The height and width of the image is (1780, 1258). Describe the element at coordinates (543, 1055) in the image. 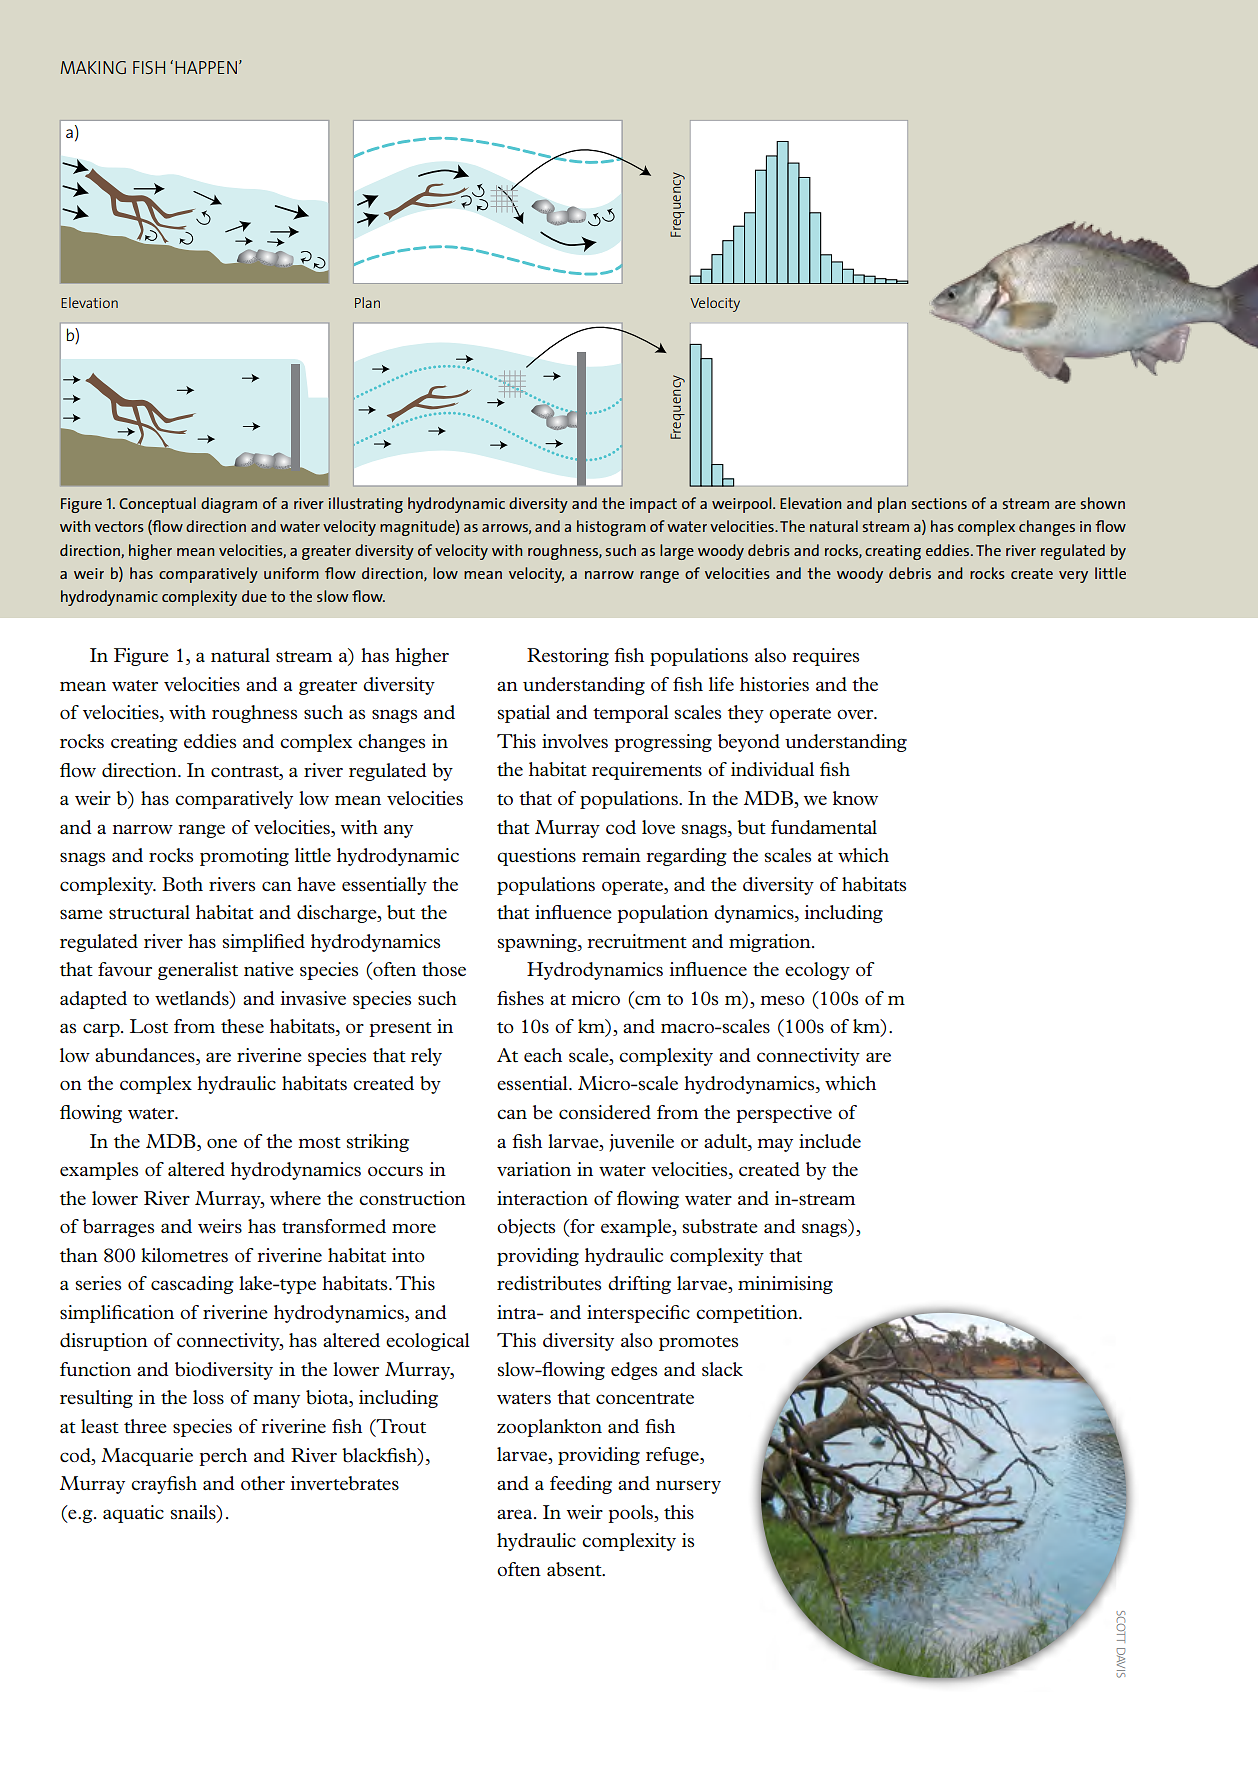

I see `each` at that location.
